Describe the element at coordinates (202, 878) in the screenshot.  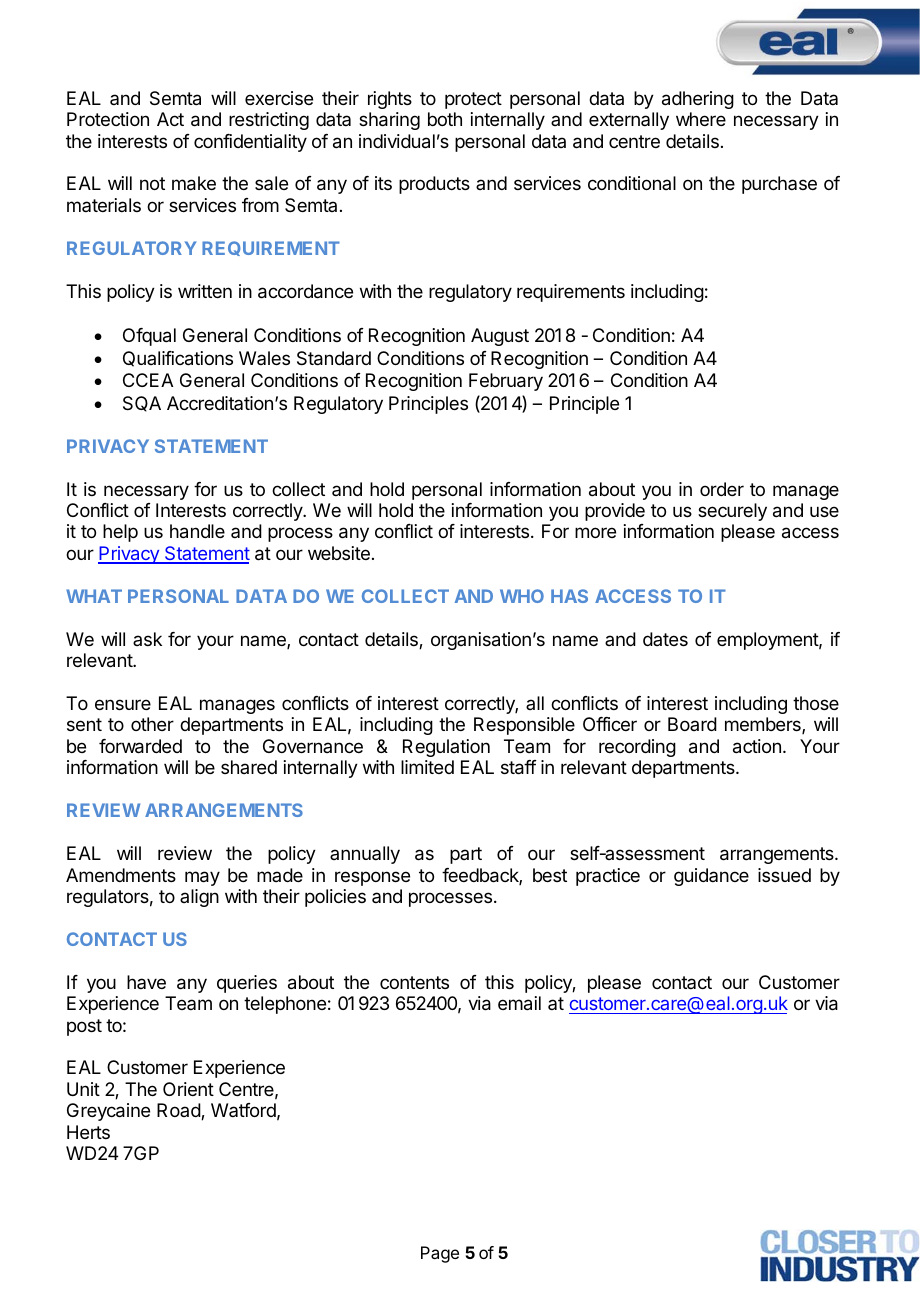
I see `may` at that location.
